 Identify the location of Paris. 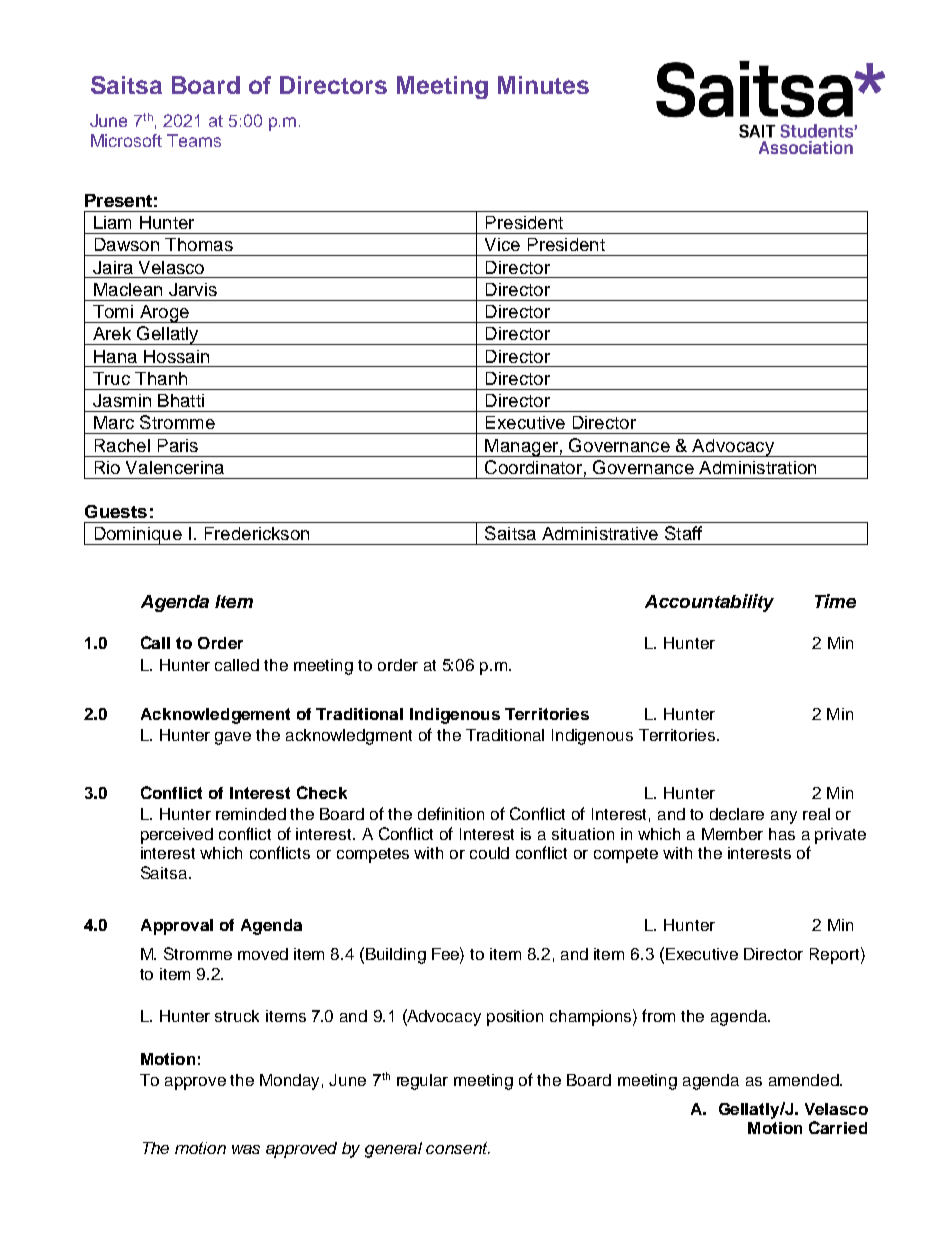
(178, 445).
